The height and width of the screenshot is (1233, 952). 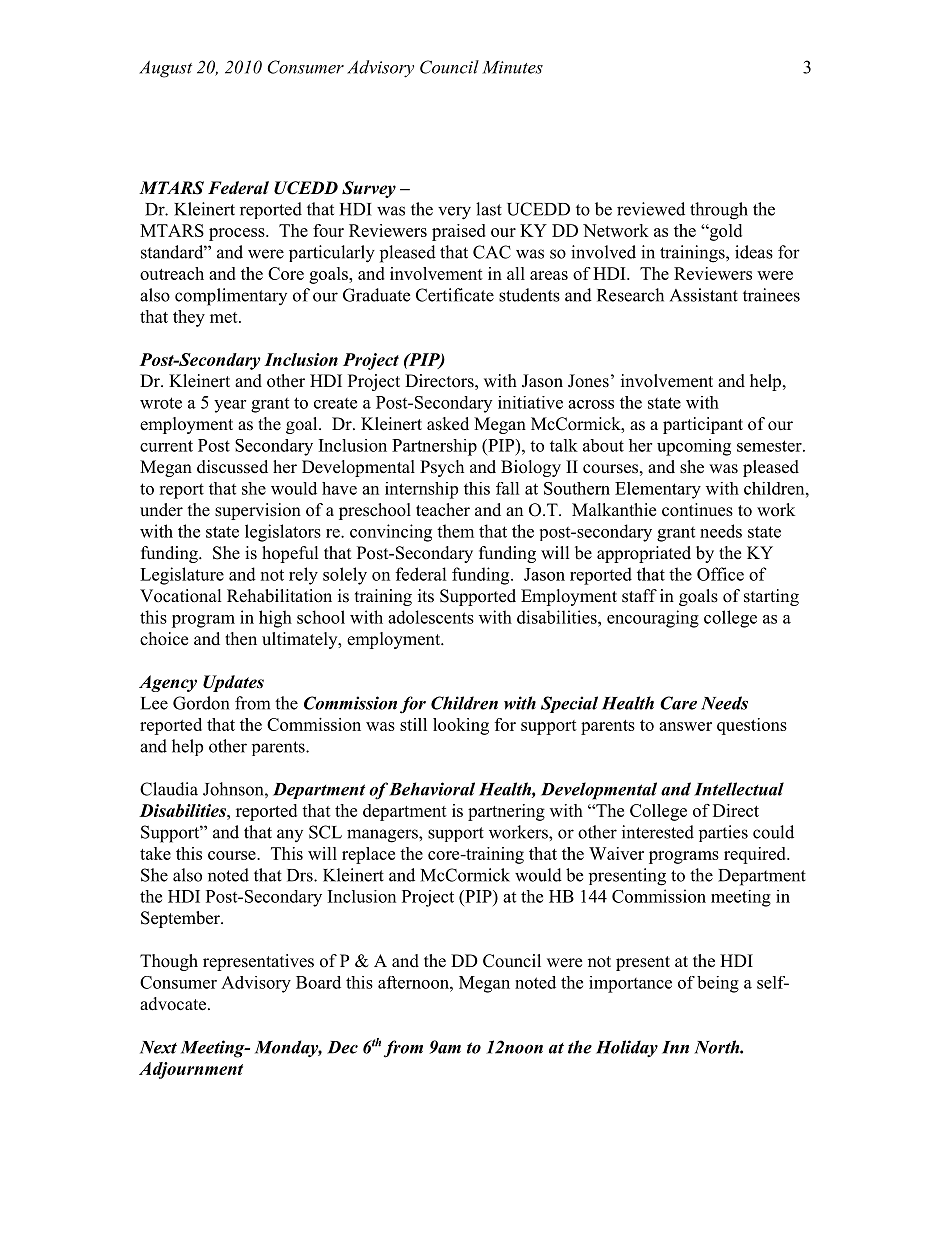 I want to click on participant, so click(x=703, y=425).
